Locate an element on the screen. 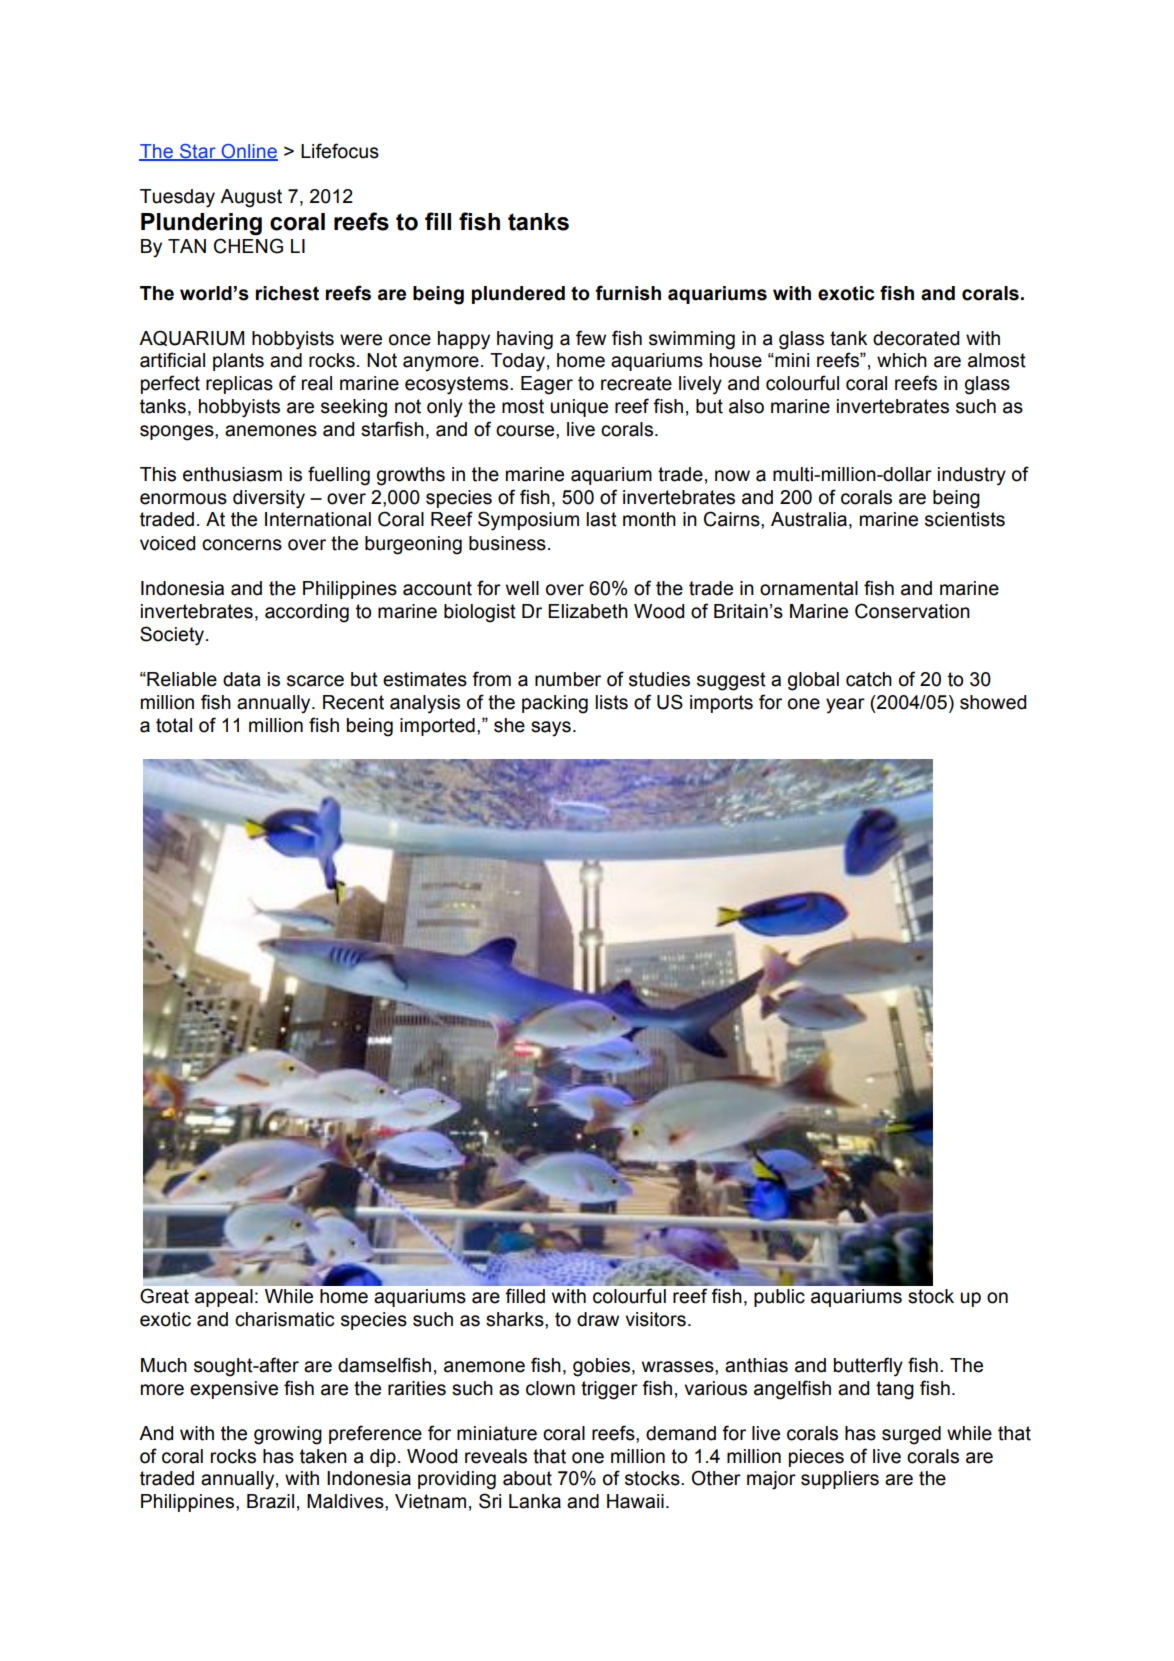 The width and height of the screenshot is (1174, 1661). growing is located at coordinates (288, 1435).
